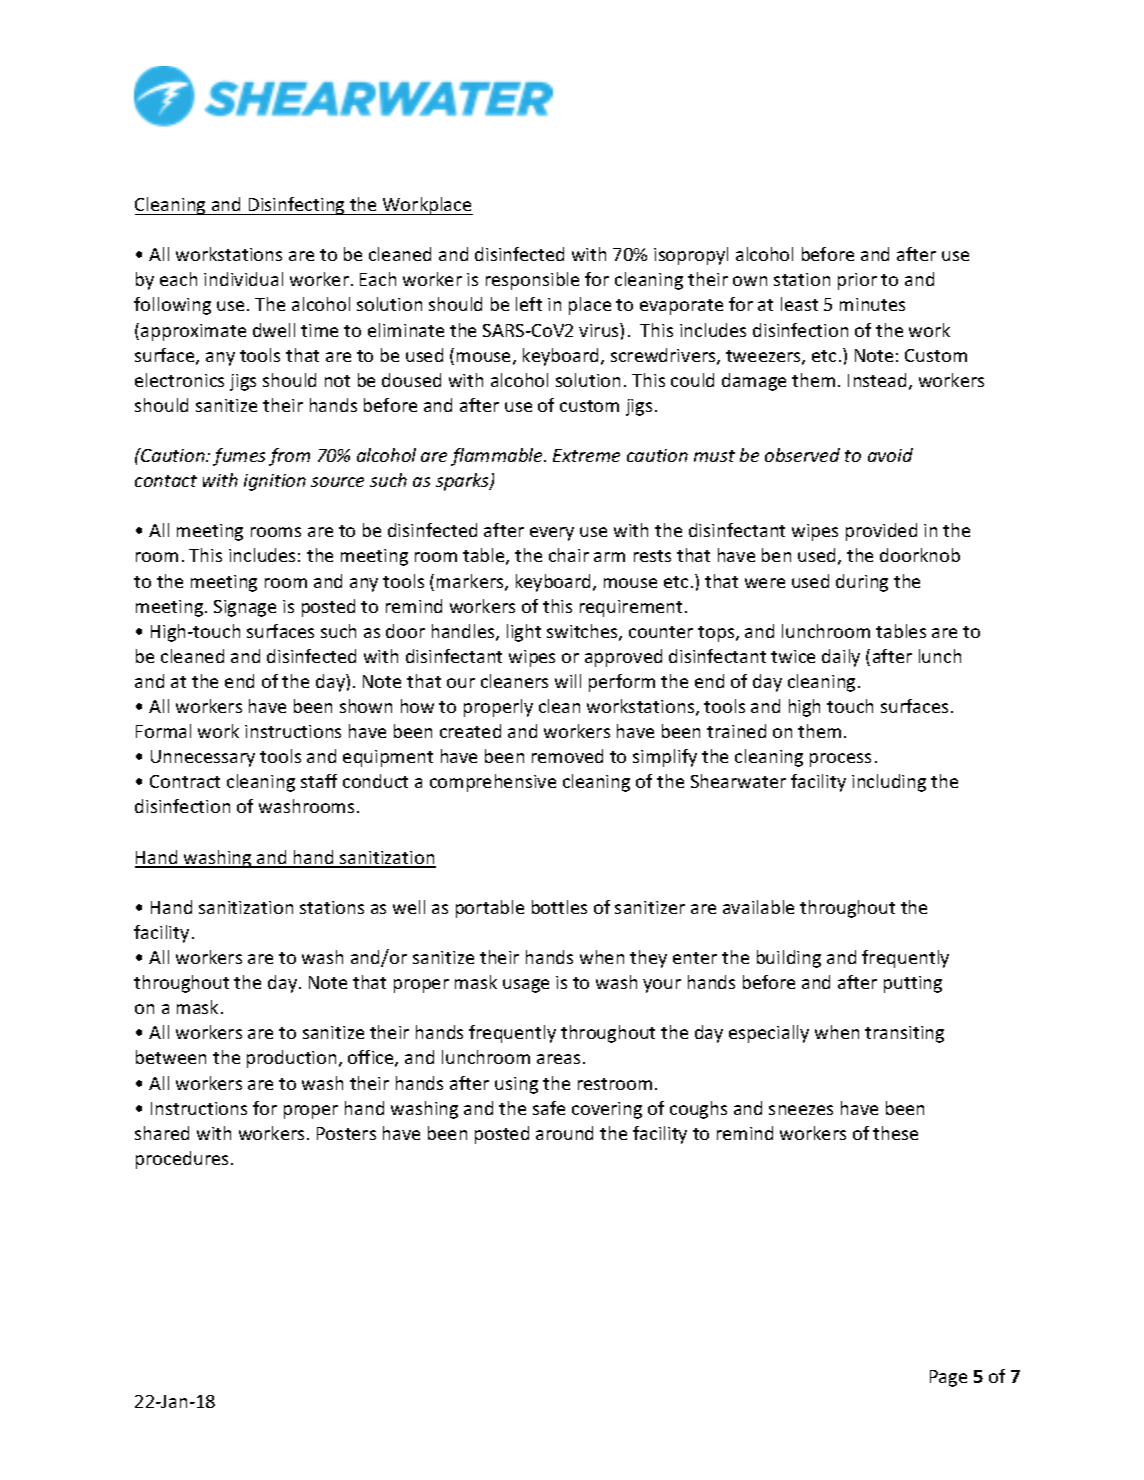 The height and width of the screenshot is (1480, 1144). Describe the element at coordinates (243, 279) in the screenshot. I see `individual` at that location.
